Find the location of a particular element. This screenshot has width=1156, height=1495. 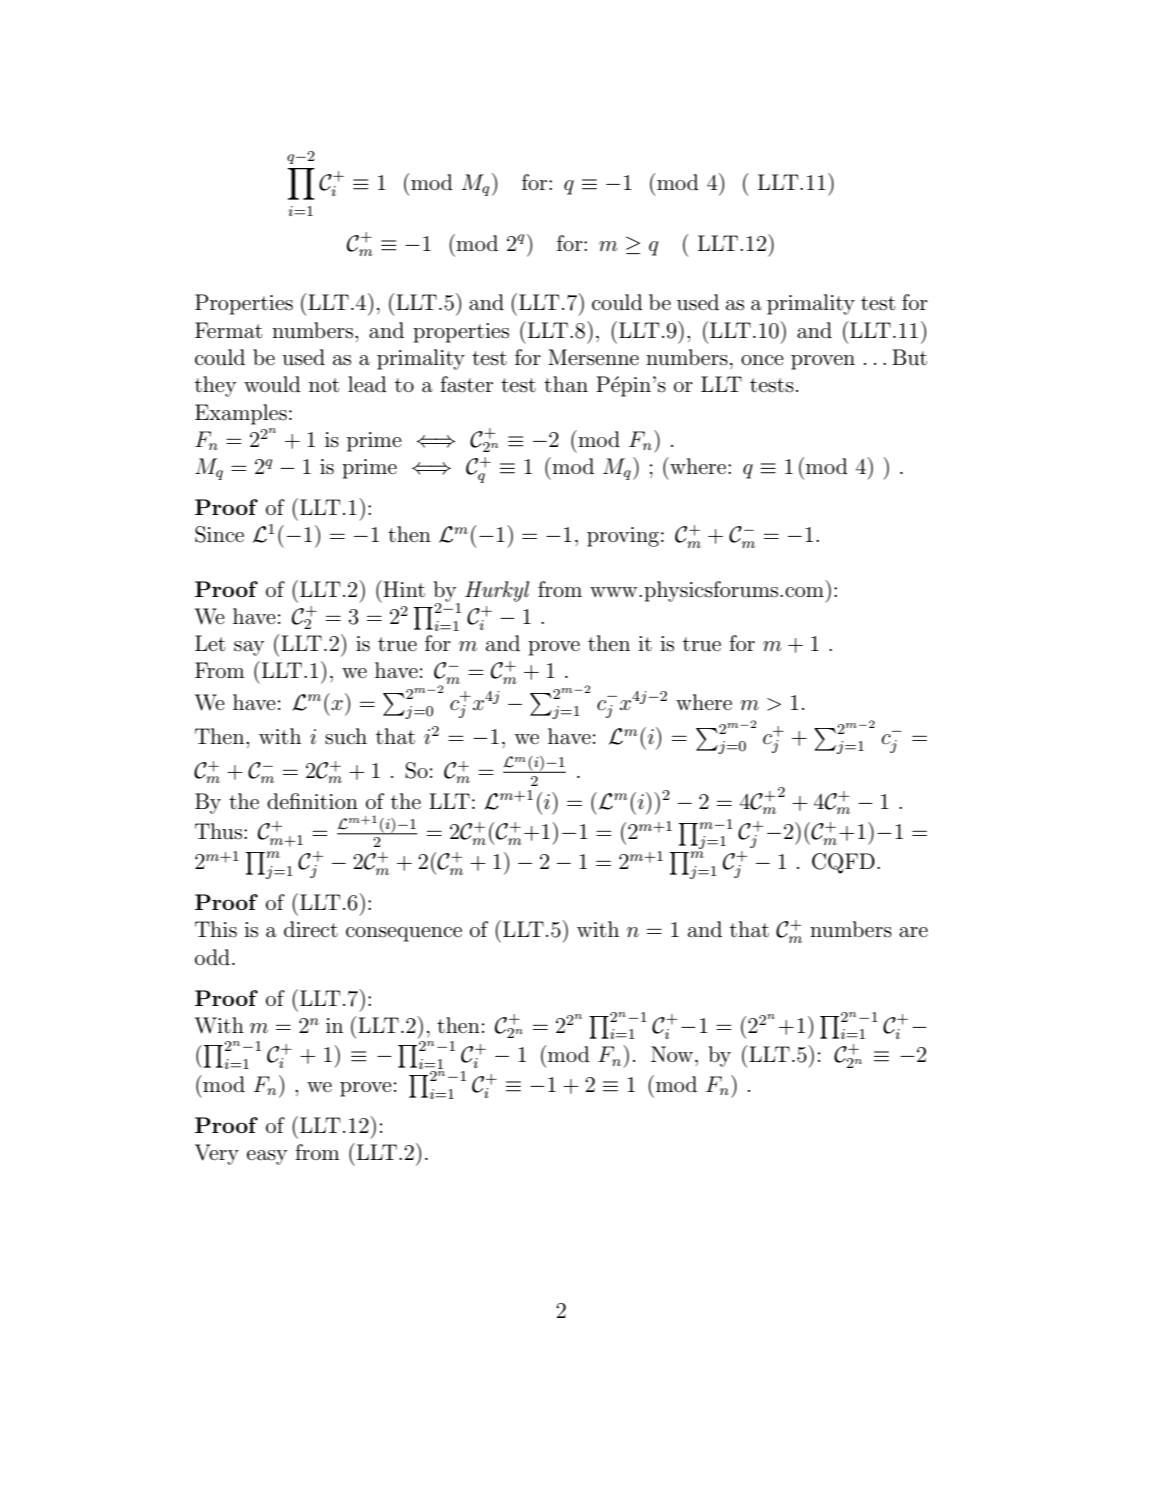

definition is located at coordinates (312, 801).
